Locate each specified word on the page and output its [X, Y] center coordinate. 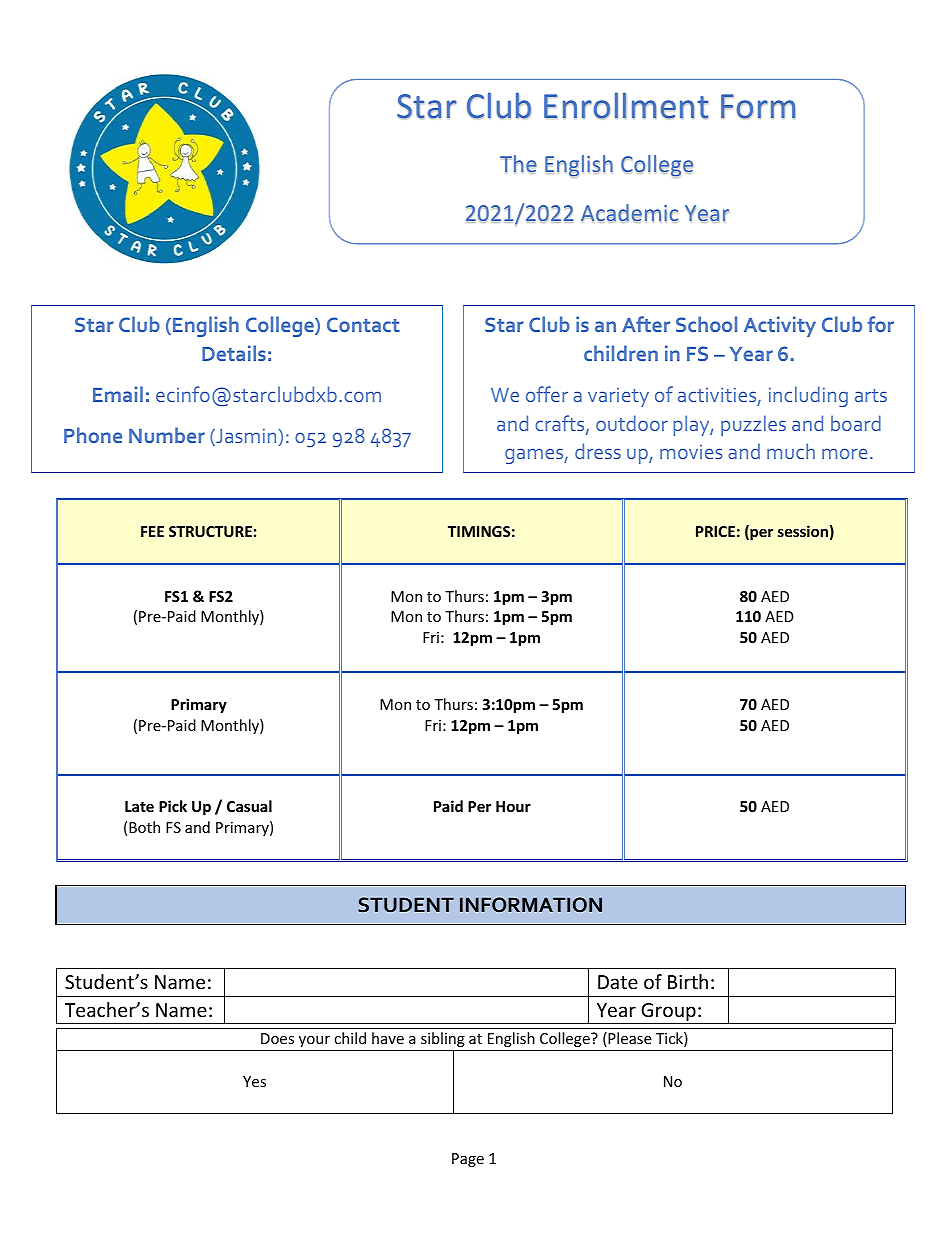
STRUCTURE [210, 531]
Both [144, 827]
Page [468, 1160]
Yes [254, 1081]
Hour [513, 806]
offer [547, 394]
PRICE [715, 531]
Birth [688, 981]
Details [234, 353]
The [518, 164]
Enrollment [626, 105]
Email [118, 394]
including [808, 396]
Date [618, 982]
